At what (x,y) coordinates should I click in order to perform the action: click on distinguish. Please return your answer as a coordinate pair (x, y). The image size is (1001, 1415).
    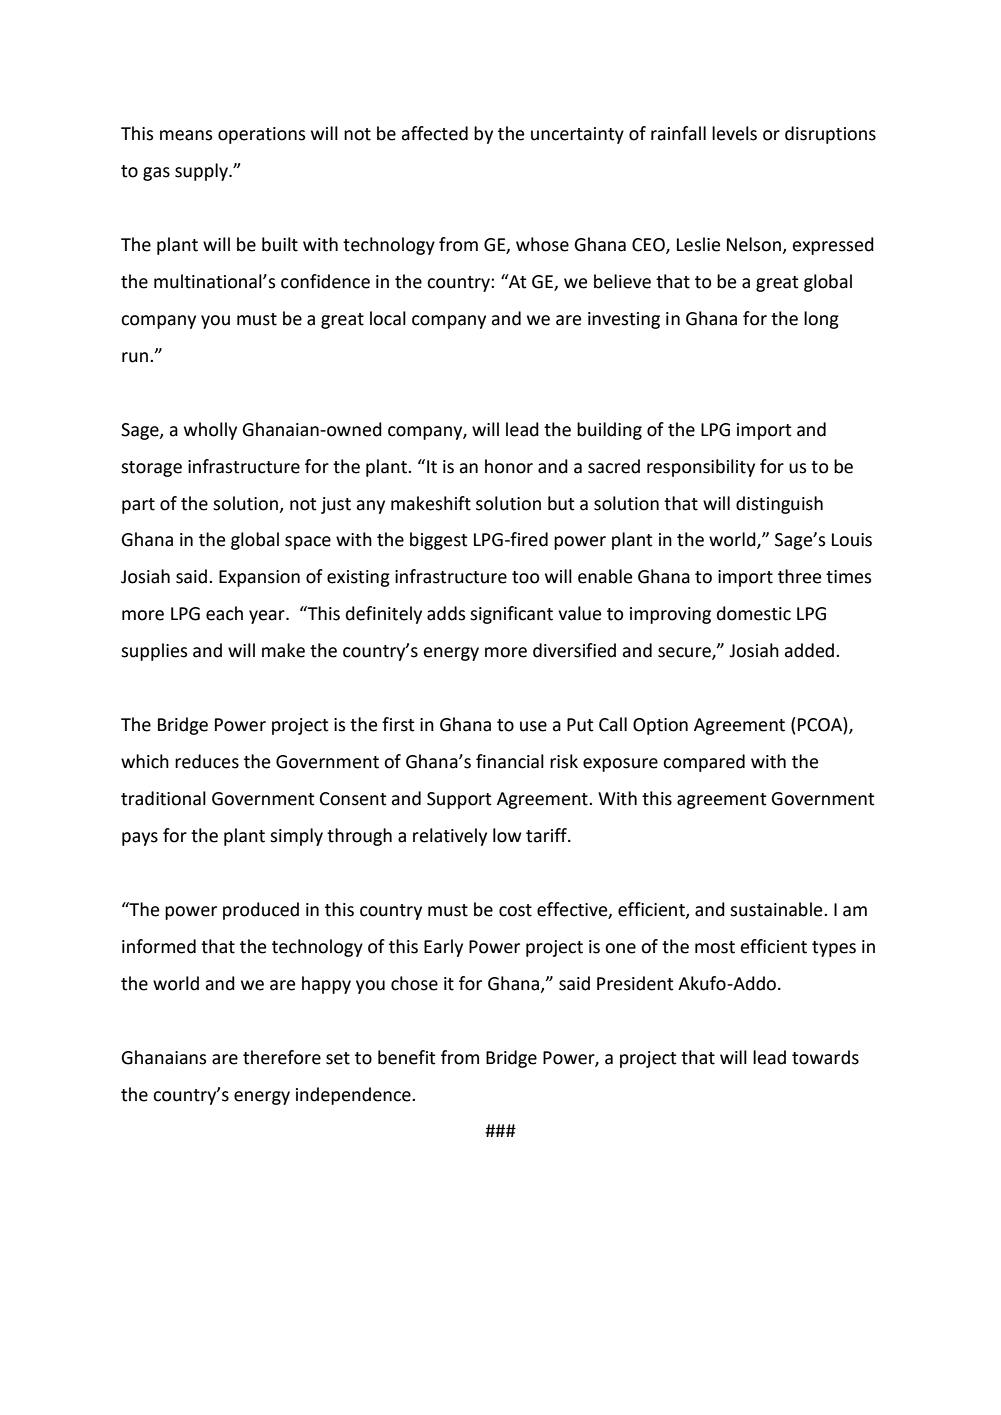
    Looking at the image, I should click on (779, 505).
